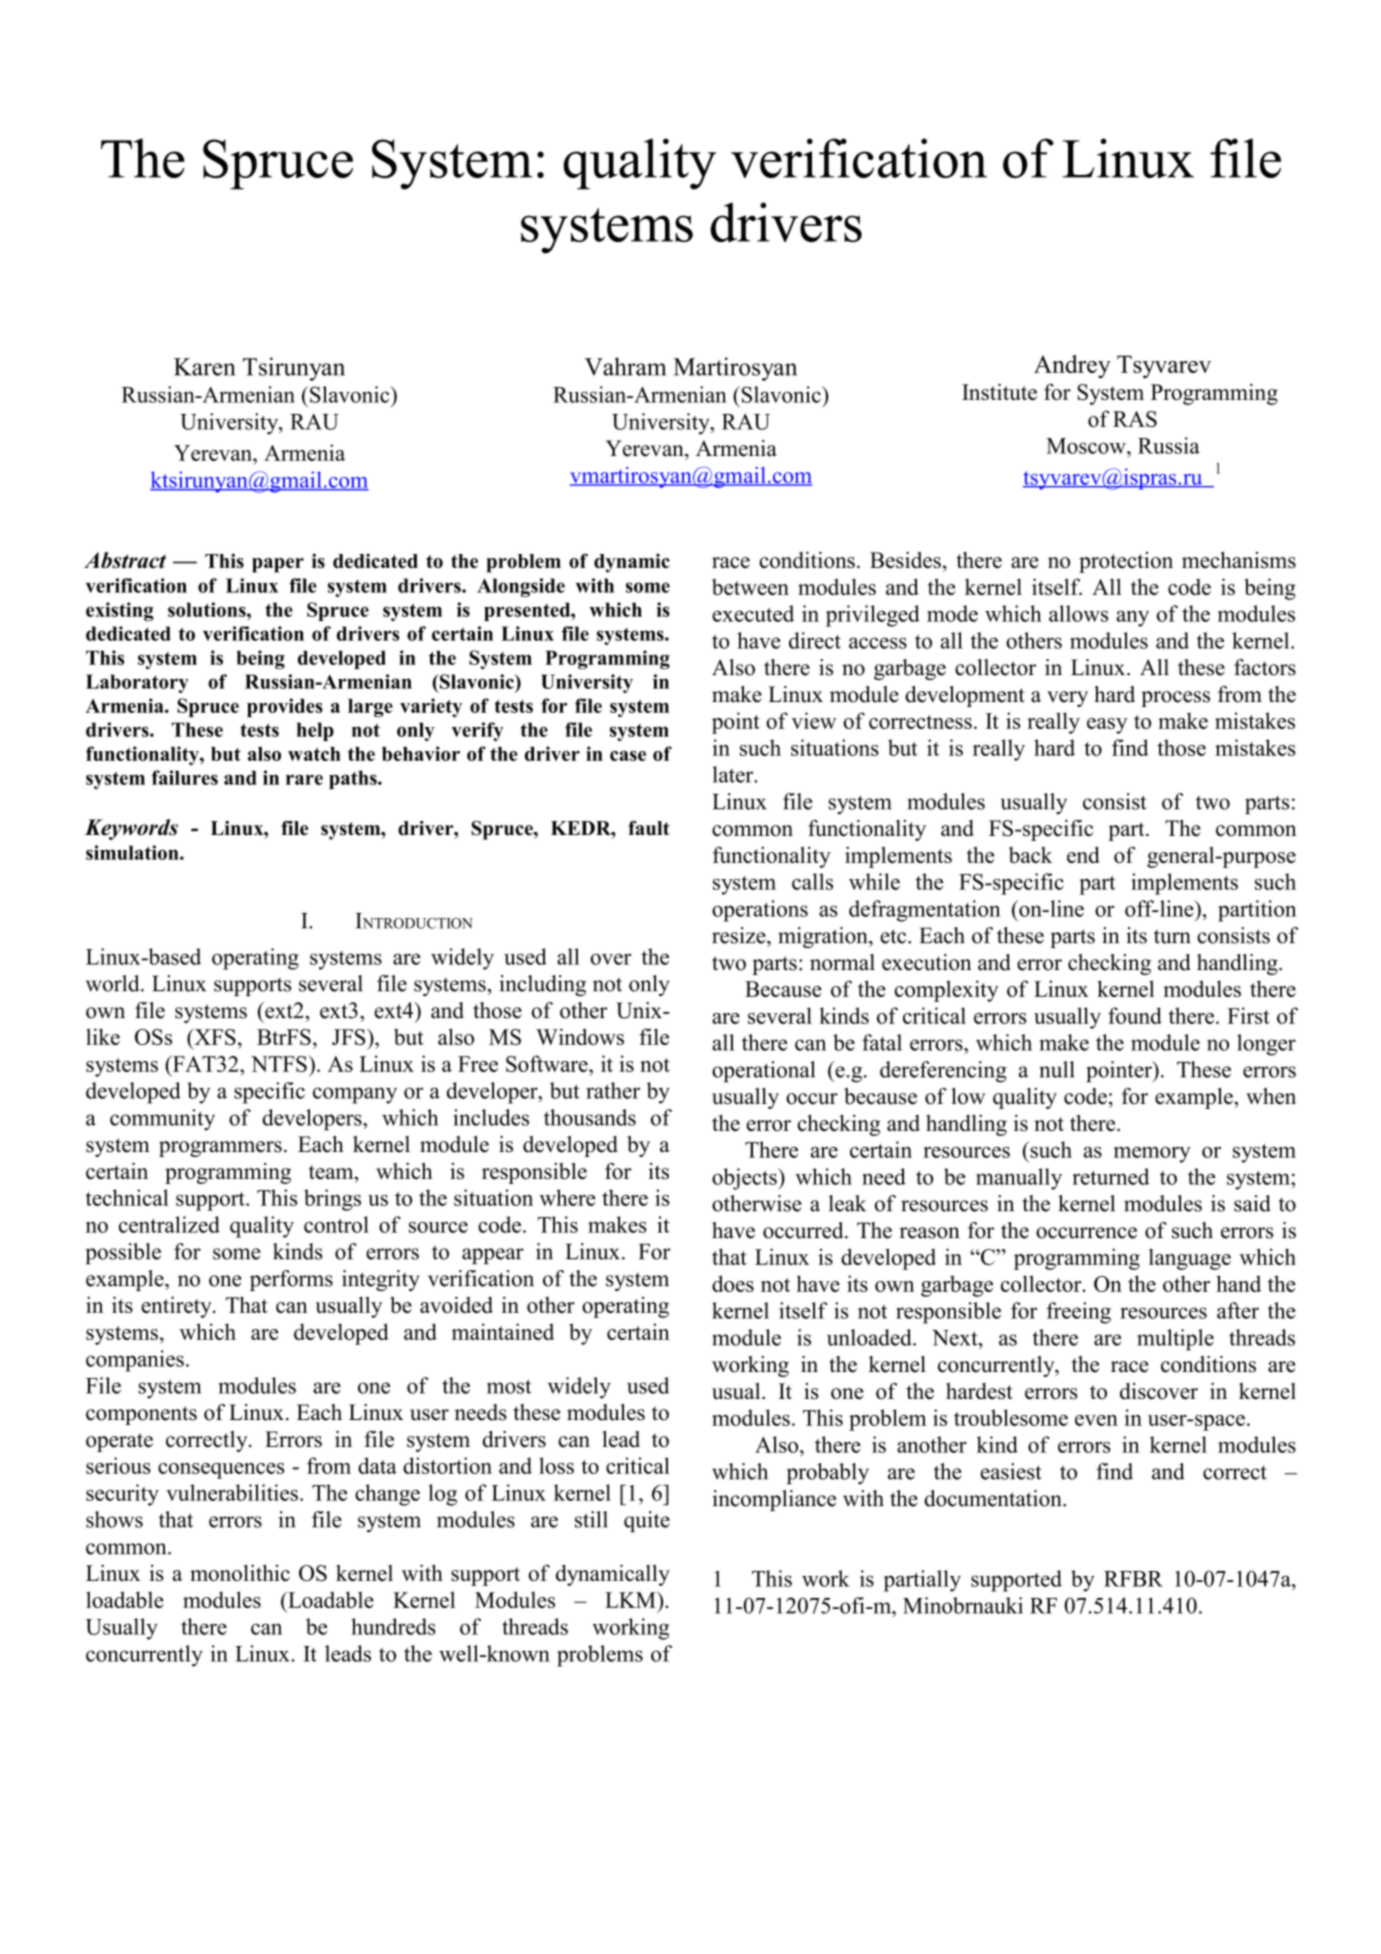  I want to click on Moscow, so click(1087, 446).
